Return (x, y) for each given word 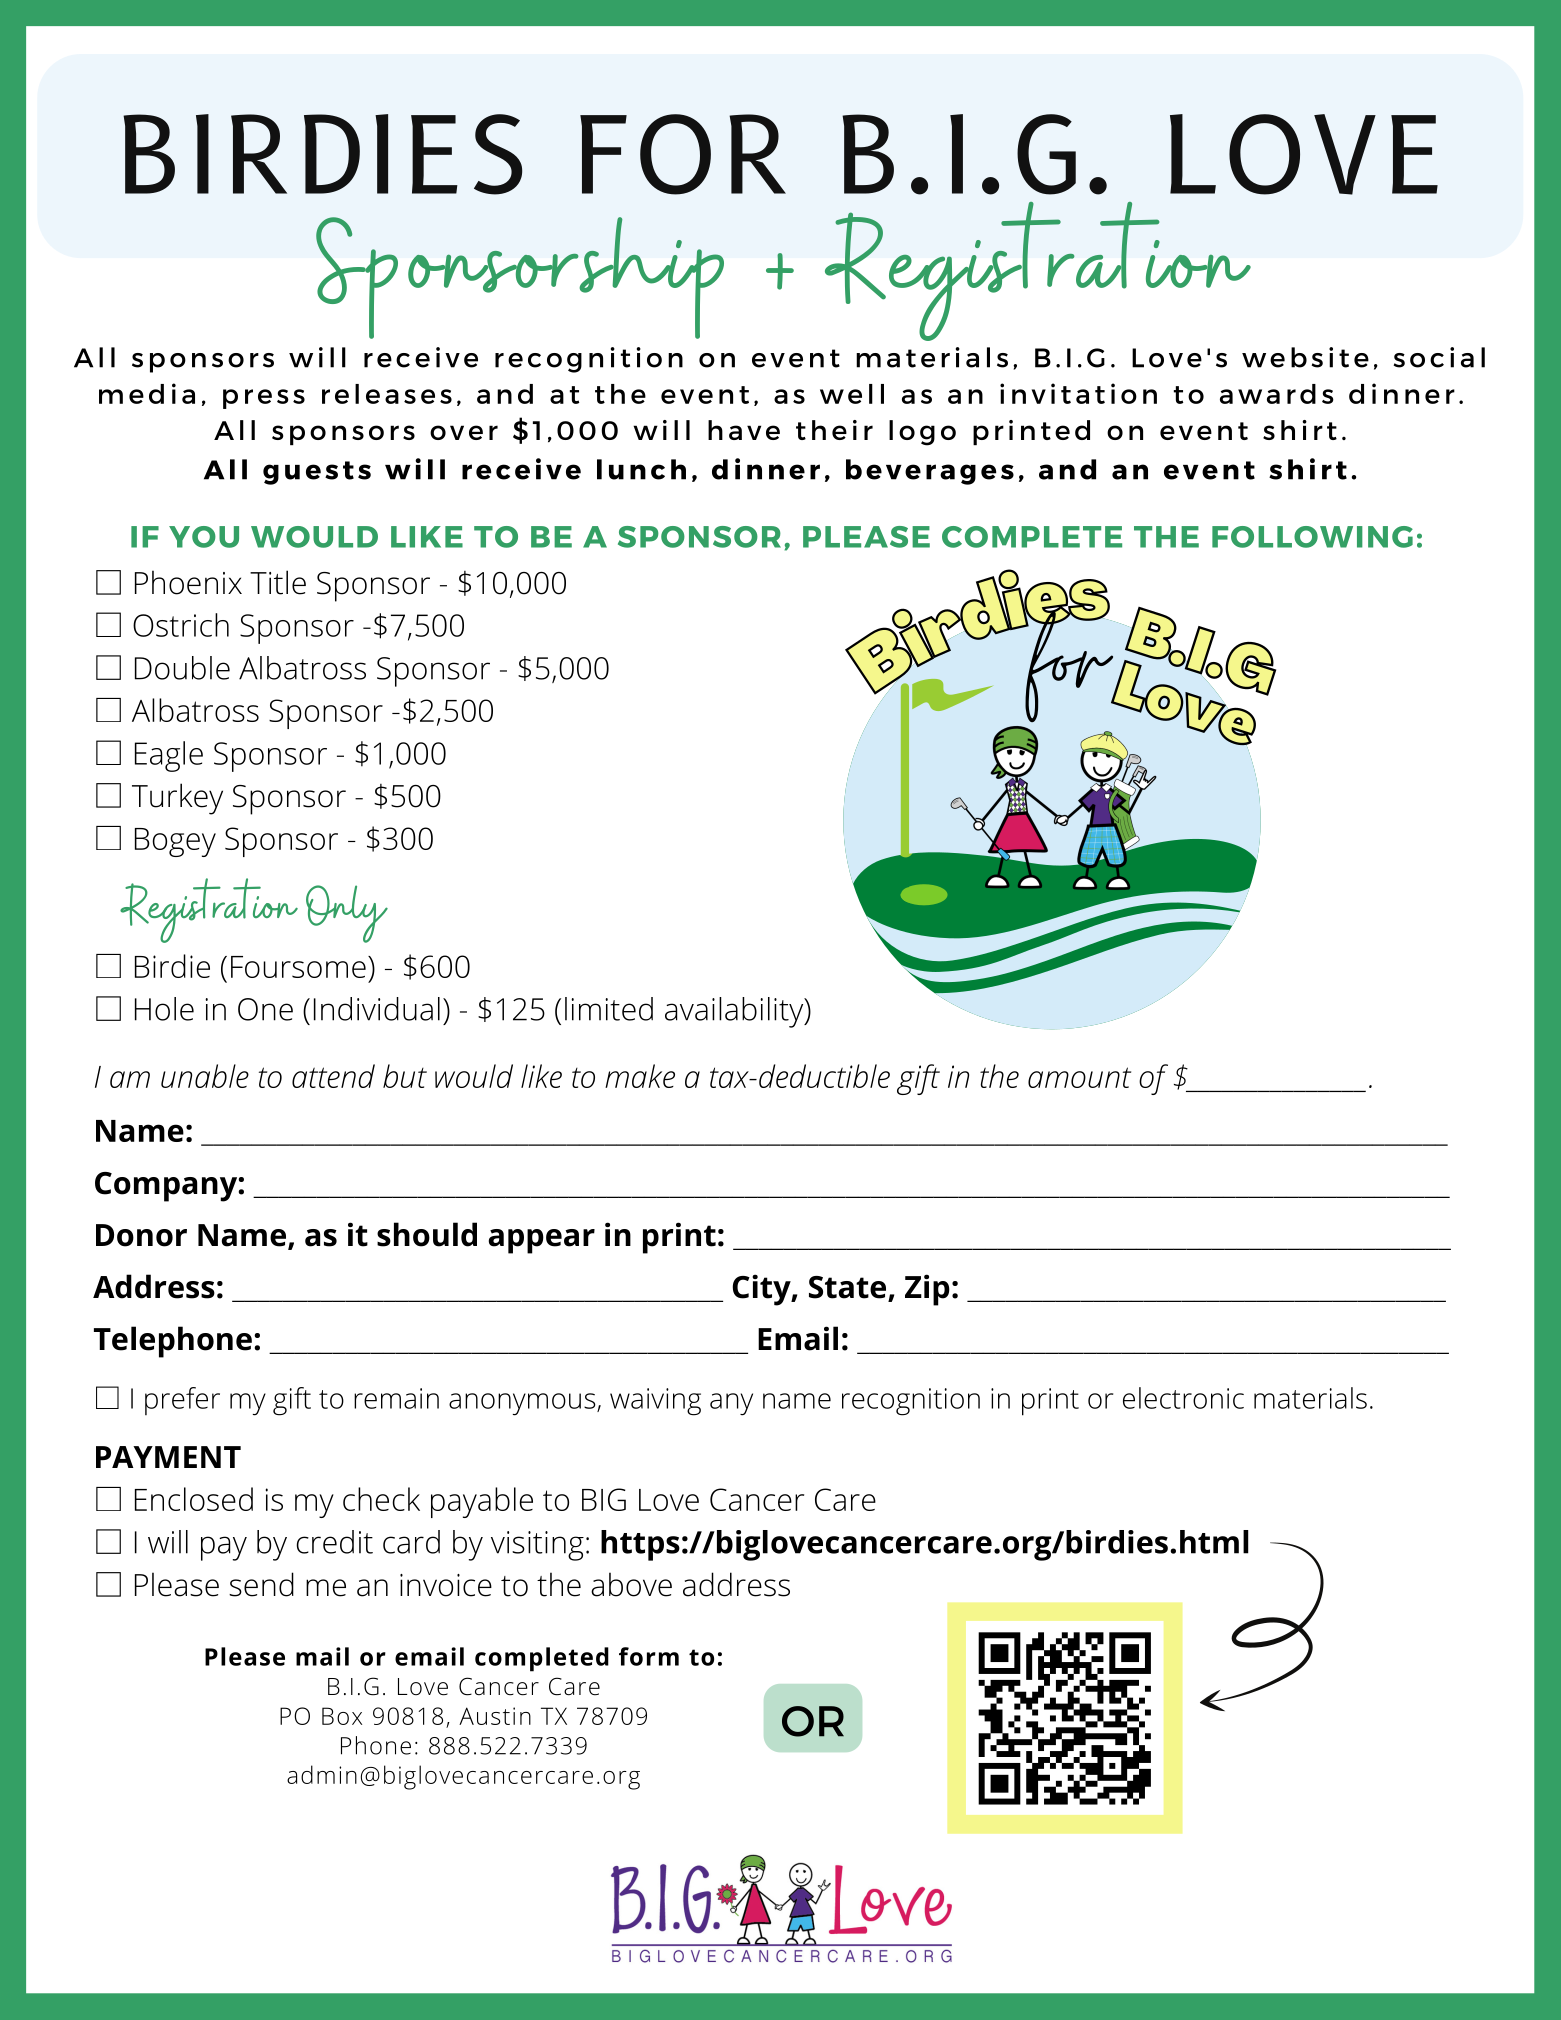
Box (342, 1716)
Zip (927, 1290)
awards (1277, 394)
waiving (655, 1402)
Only (347, 914)
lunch (641, 469)
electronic (1183, 1398)
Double (182, 668)
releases (387, 394)
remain (396, 1398)
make (640, 1076)
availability (735, 1012)
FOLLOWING (1312, 537)
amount (1079, 1077)
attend (333, 1076)
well (852, 394)
